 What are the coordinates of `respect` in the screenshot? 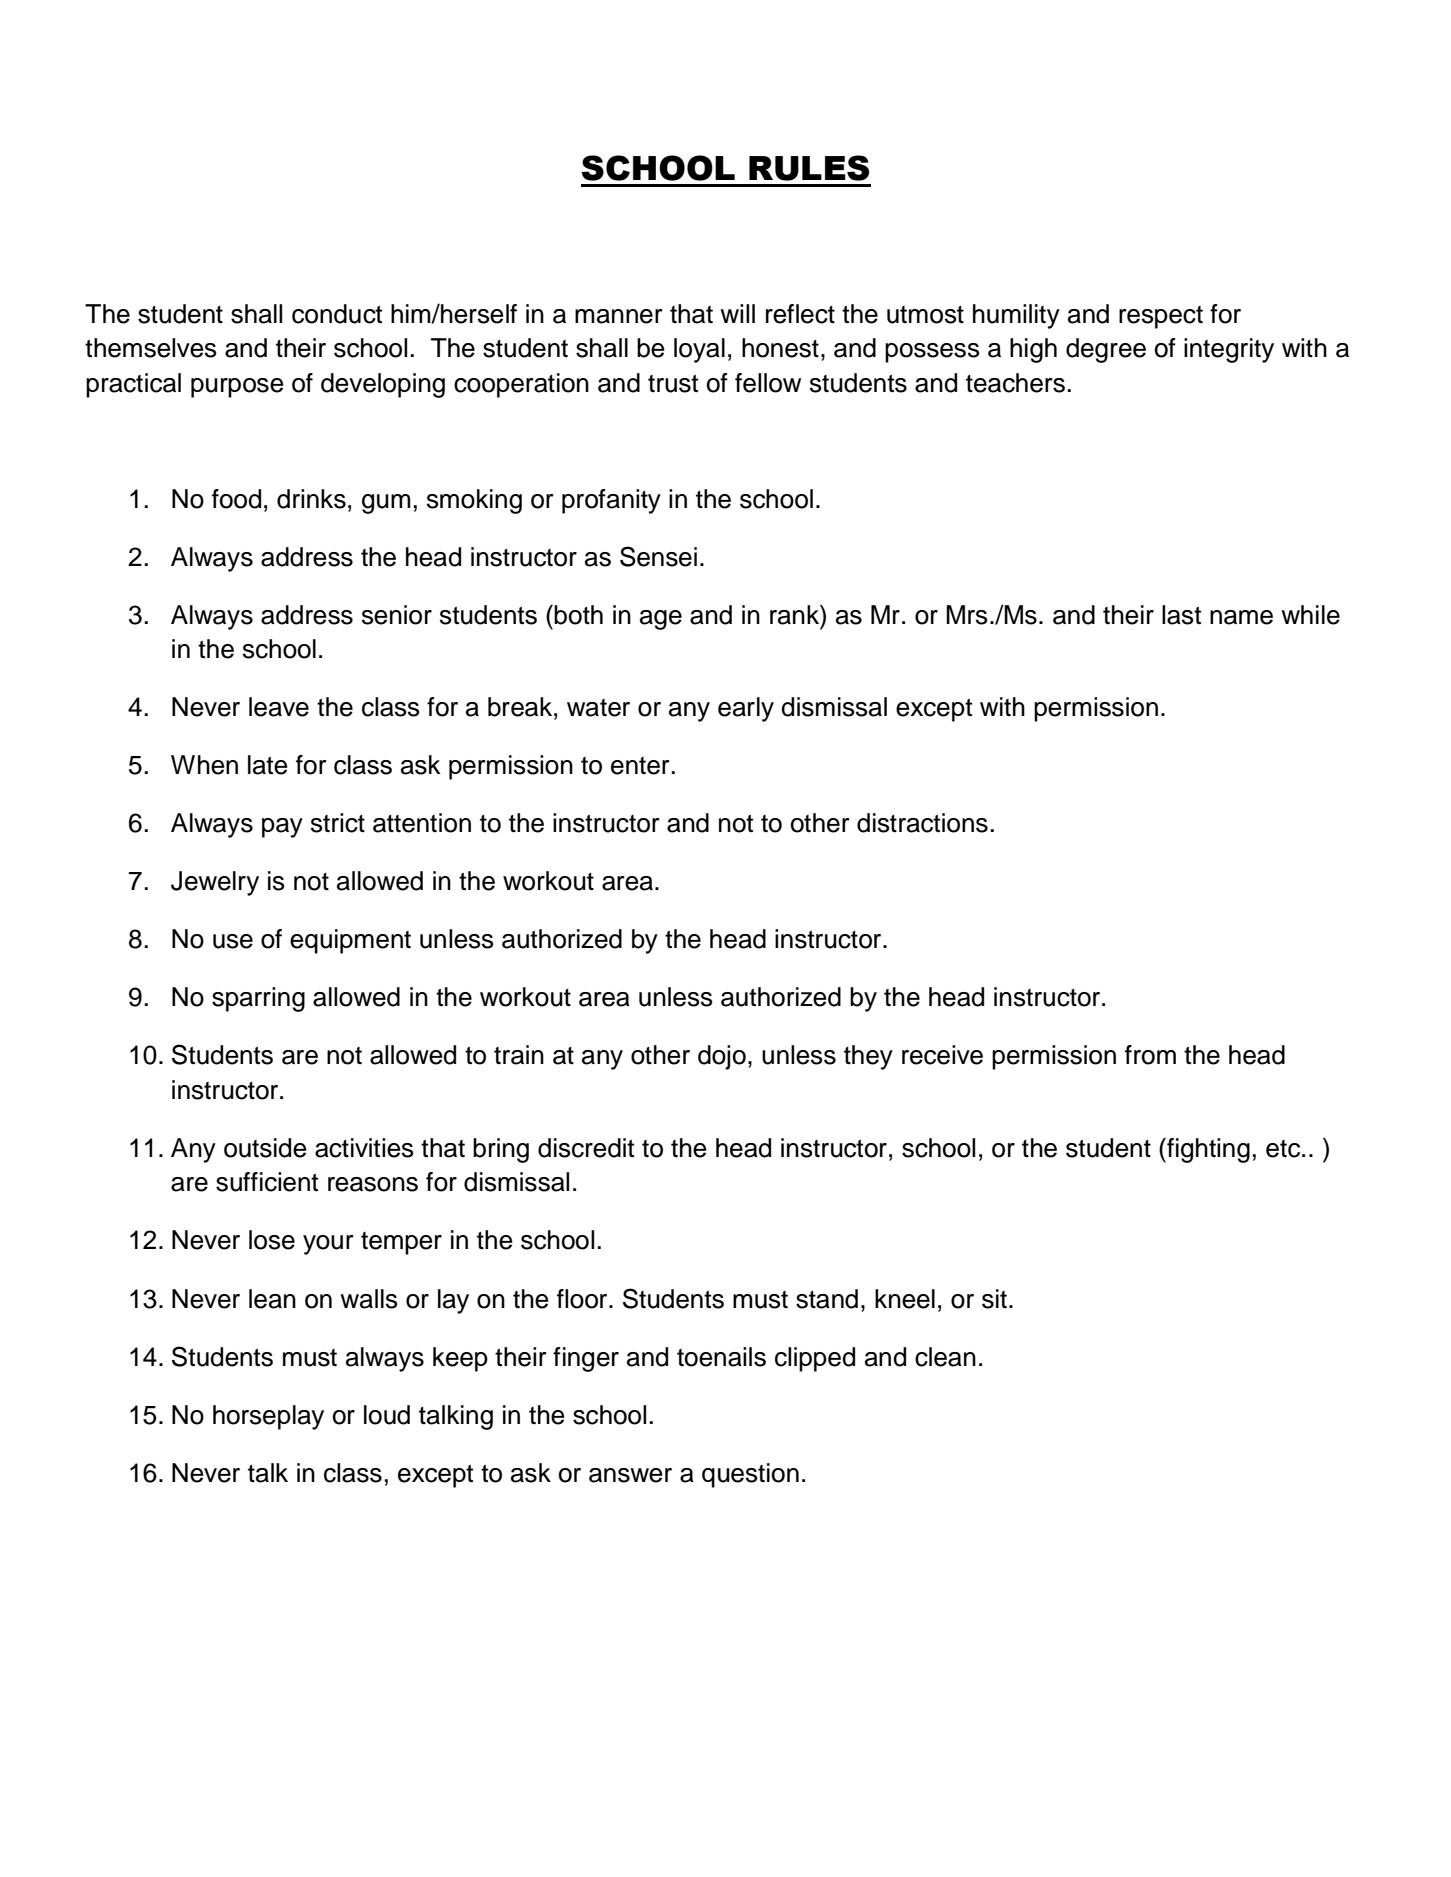 It's located at (1161, 317).
